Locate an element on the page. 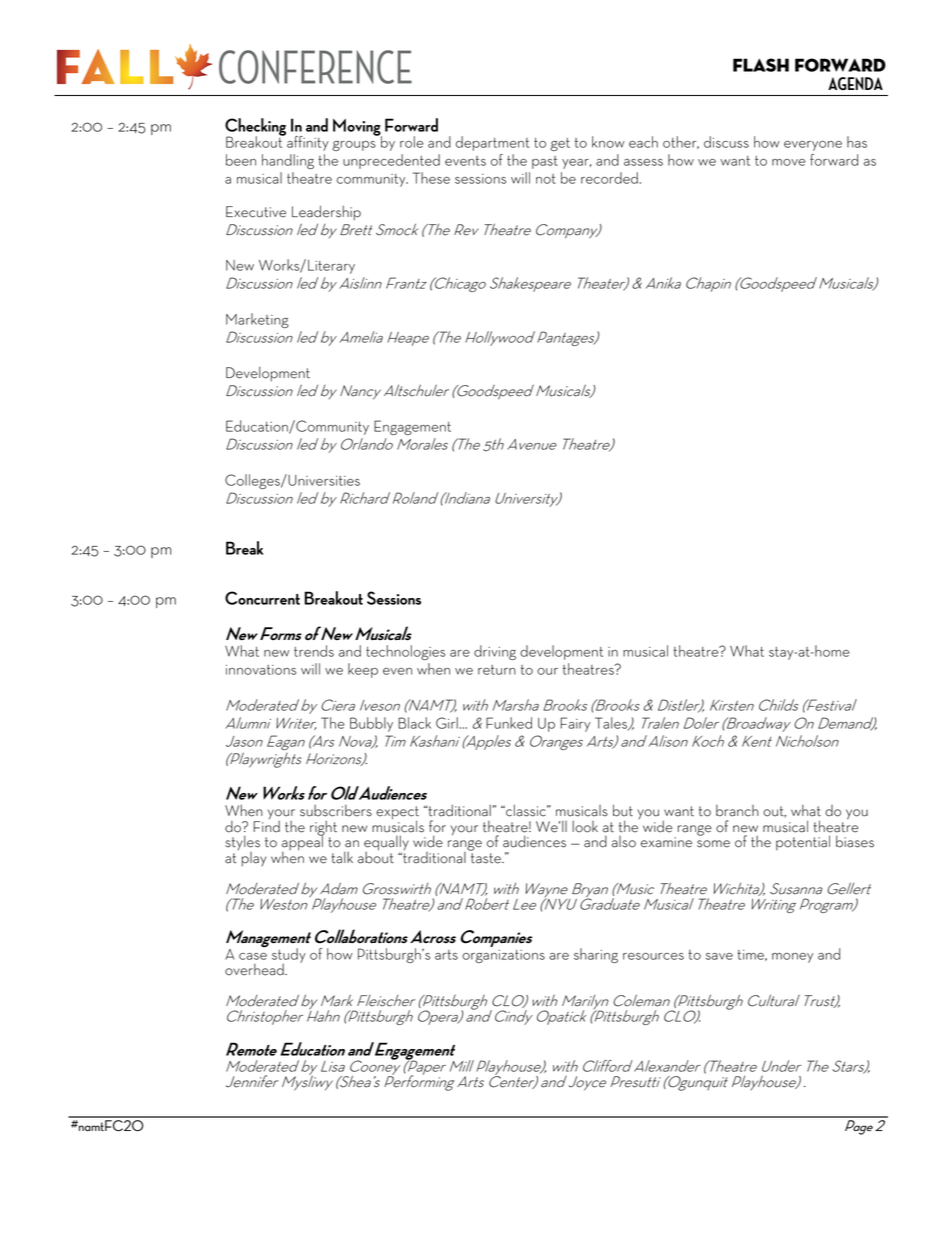  Leadership is located at coordinates (326, 212).
